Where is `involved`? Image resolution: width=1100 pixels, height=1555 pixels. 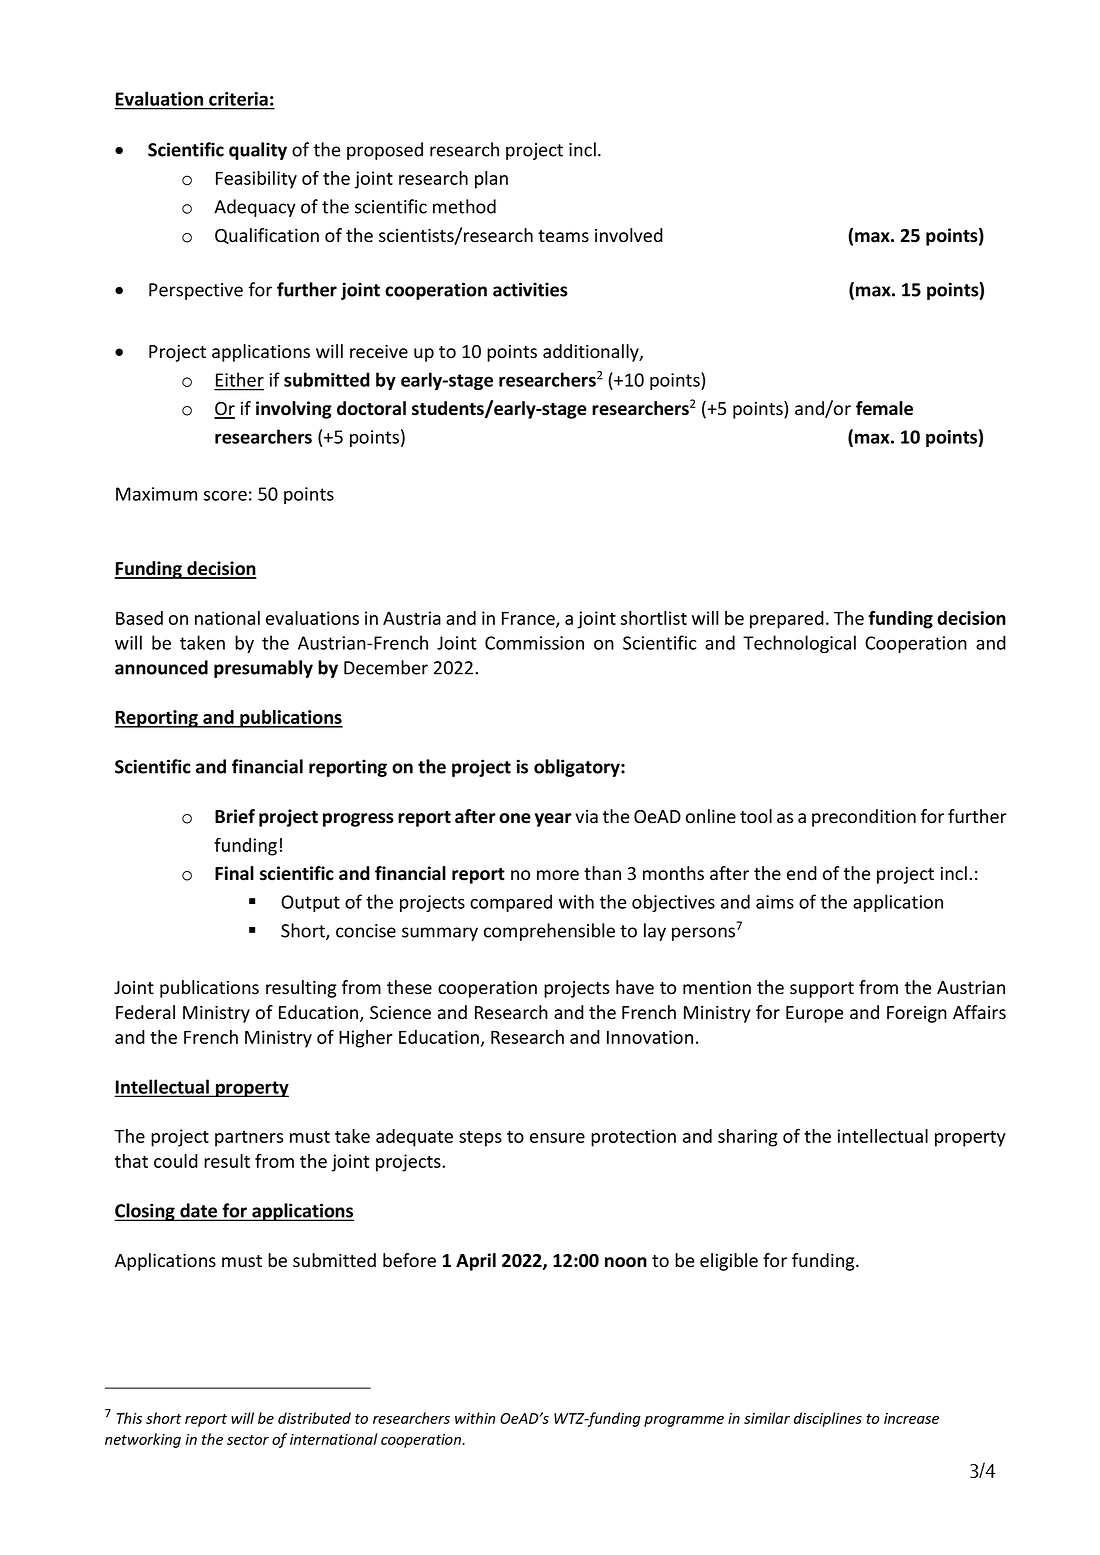 involved is located at coordinates (629, 235).
